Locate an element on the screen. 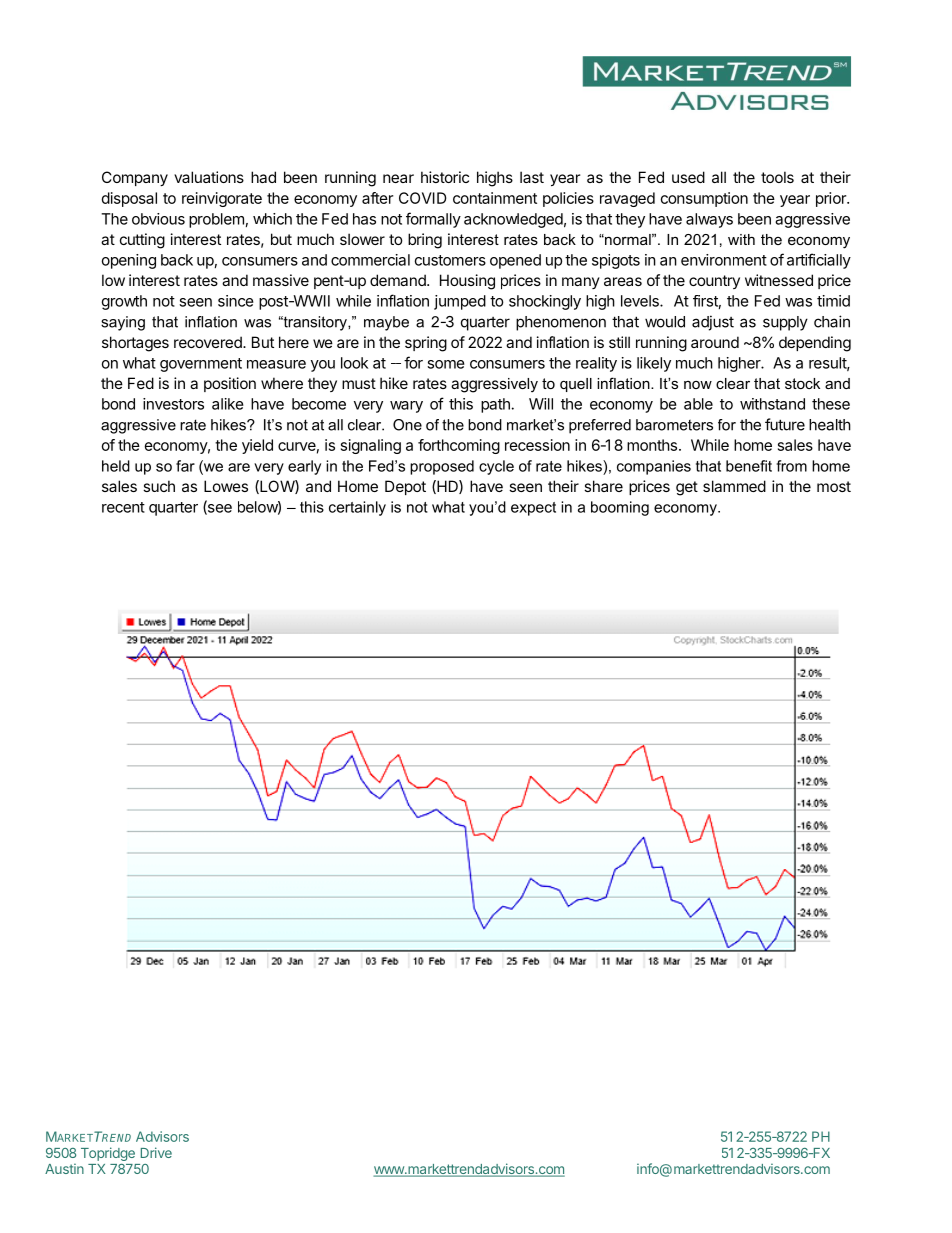 The image size is (952, 1233). formally is located at coordinates (433, 220).
